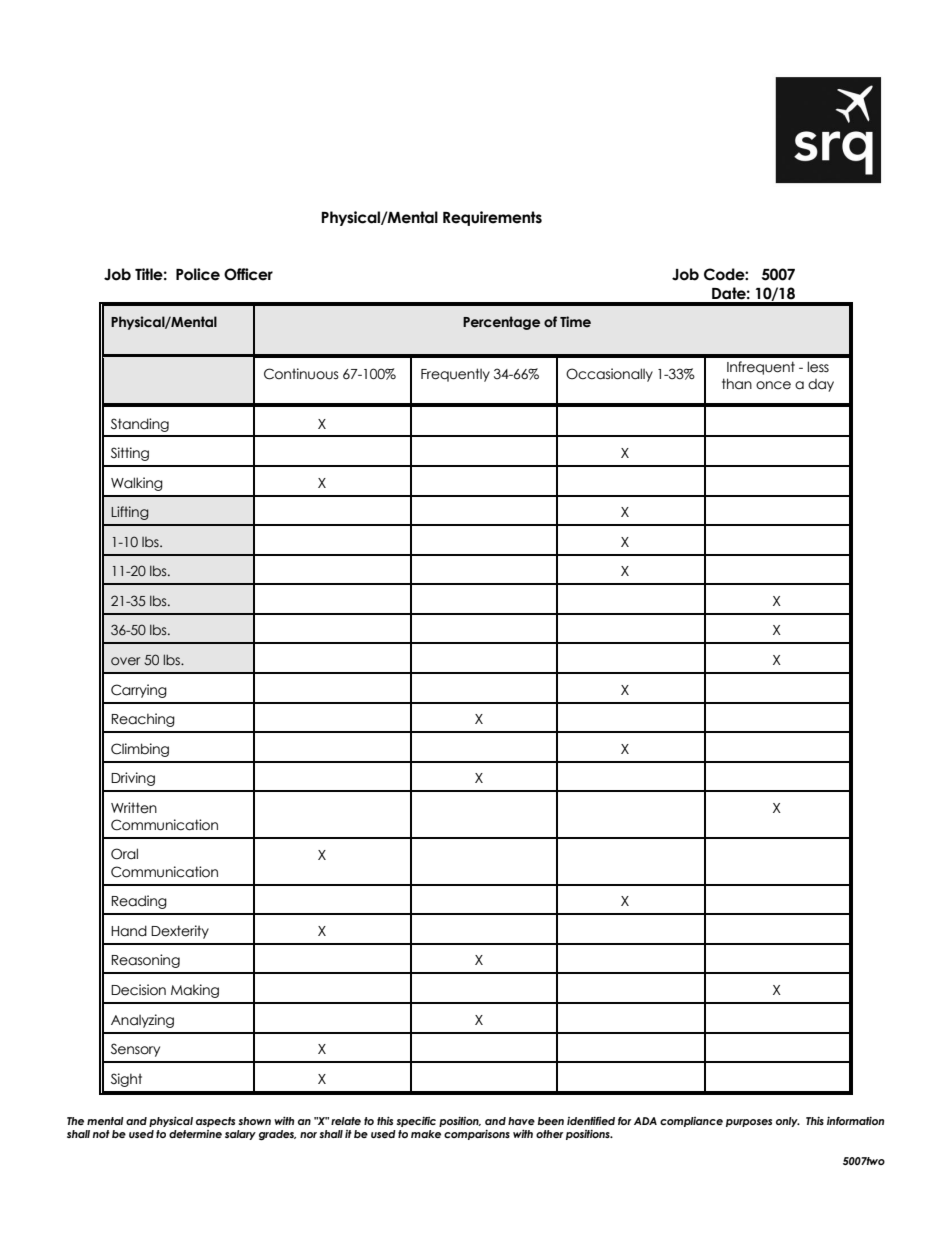  I want to click on Reaching, so click(143, 720).
